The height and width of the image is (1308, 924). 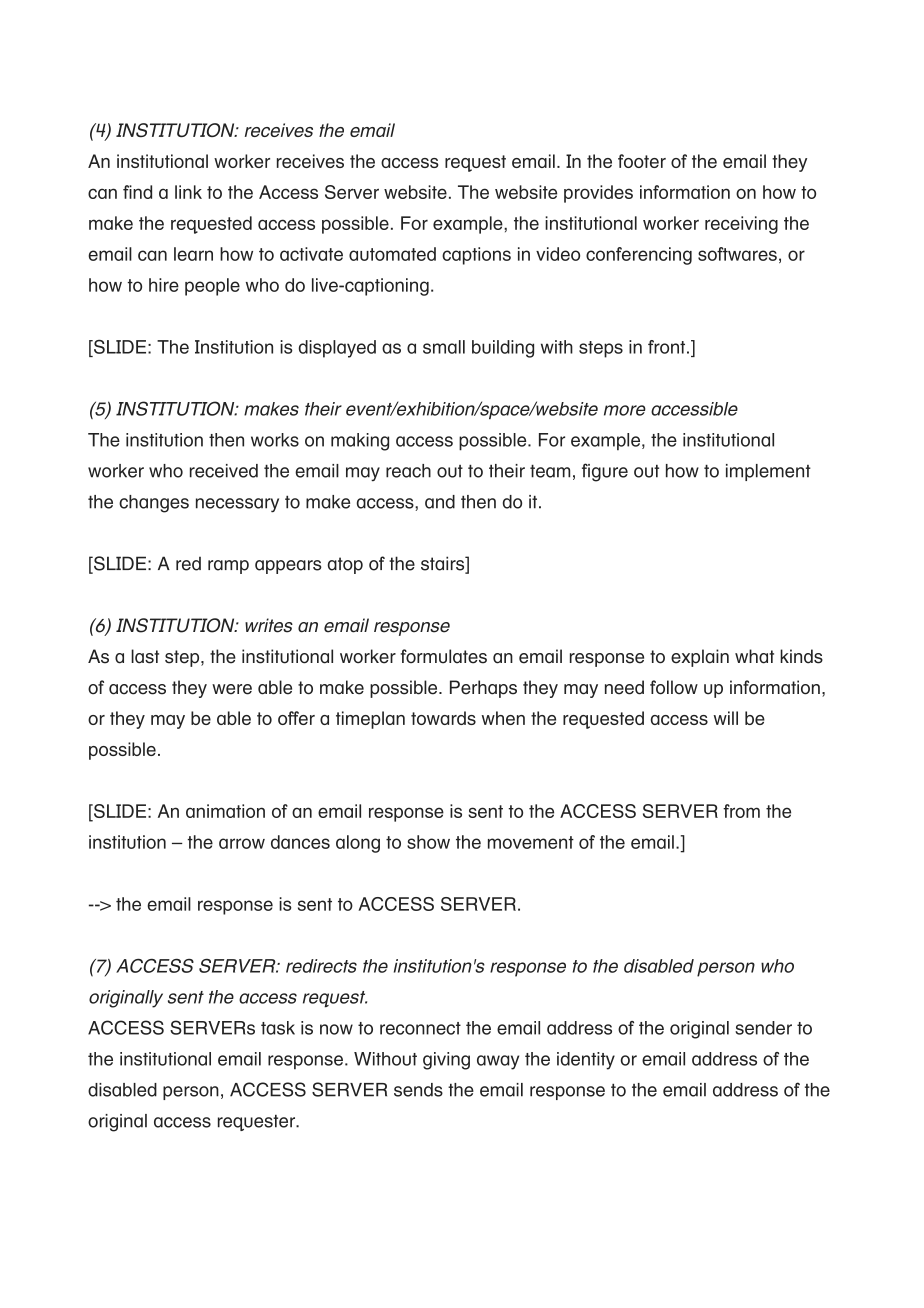 I want to click on sender, so click(x=763, y=1028).
